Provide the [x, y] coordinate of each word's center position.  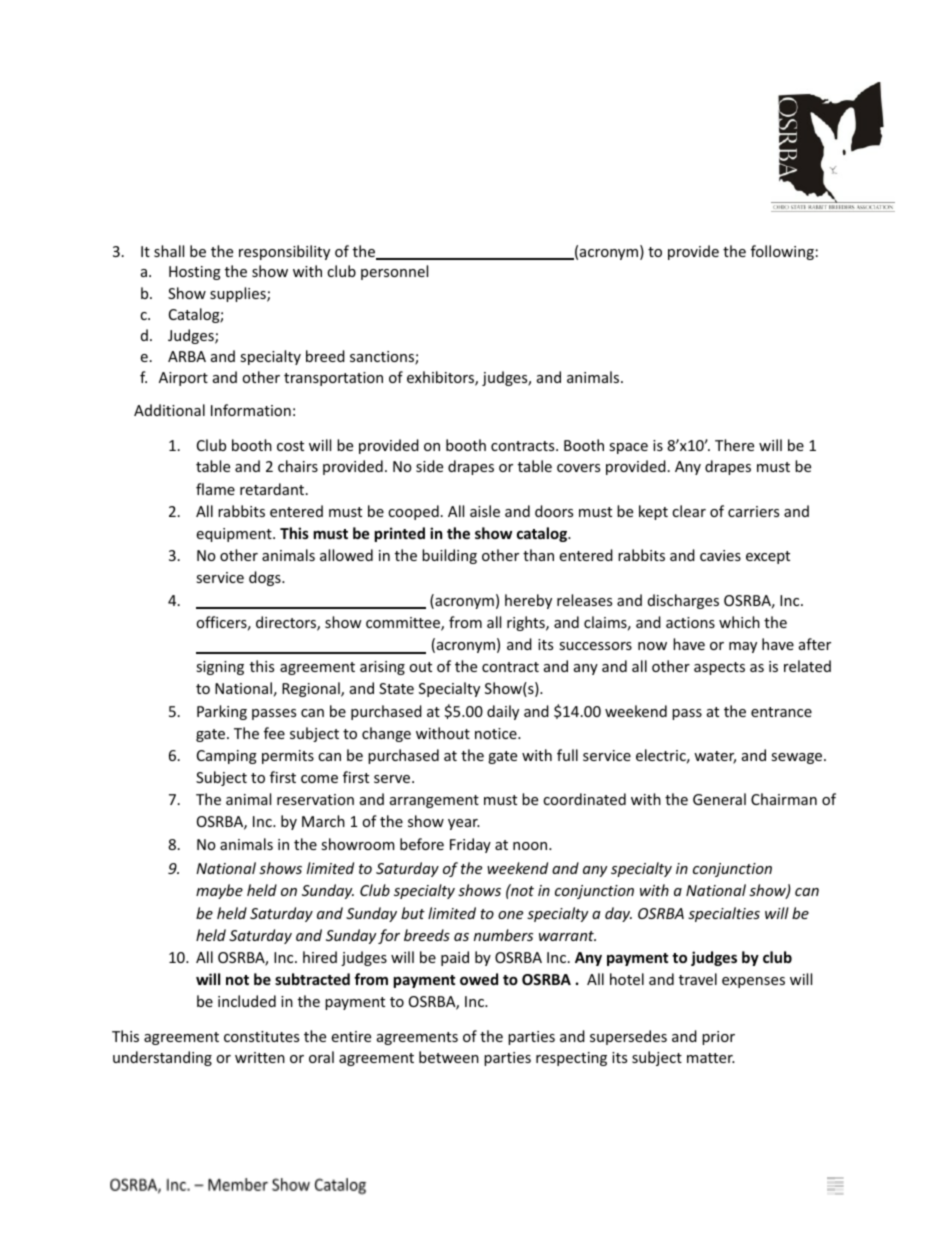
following [782, 252]
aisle [485, 511]
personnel [394, 272]
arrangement [434, 801]
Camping [227, 757]
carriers [753, 511]
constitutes [261, 1036]
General [719, 799]
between [449, 1057]
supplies [239, 294]
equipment [235, 535]
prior [718, 1038]
